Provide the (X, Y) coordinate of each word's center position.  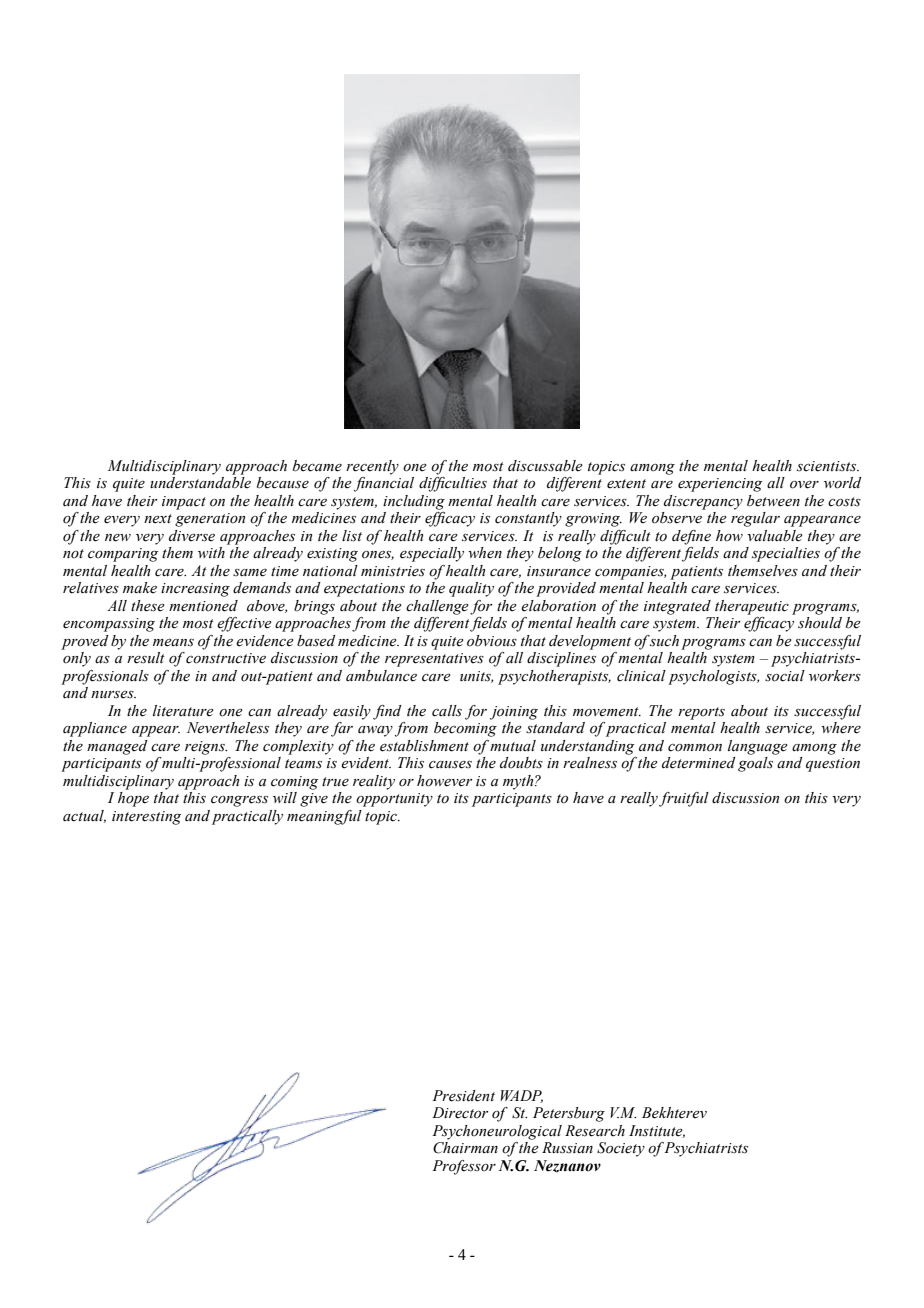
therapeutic (752, 607)
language (757, 747)
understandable (200, 481)
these (147, 606)
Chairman (465, 1146)
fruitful (684, 799)
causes (450, 765)
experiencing (720, 485)
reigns (206, 748)
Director (460, 1113)
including (414, 502)
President (463, 1096)
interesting (147, 818)
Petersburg (569, 1114)
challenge (437, 607)
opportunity (394, 800)
